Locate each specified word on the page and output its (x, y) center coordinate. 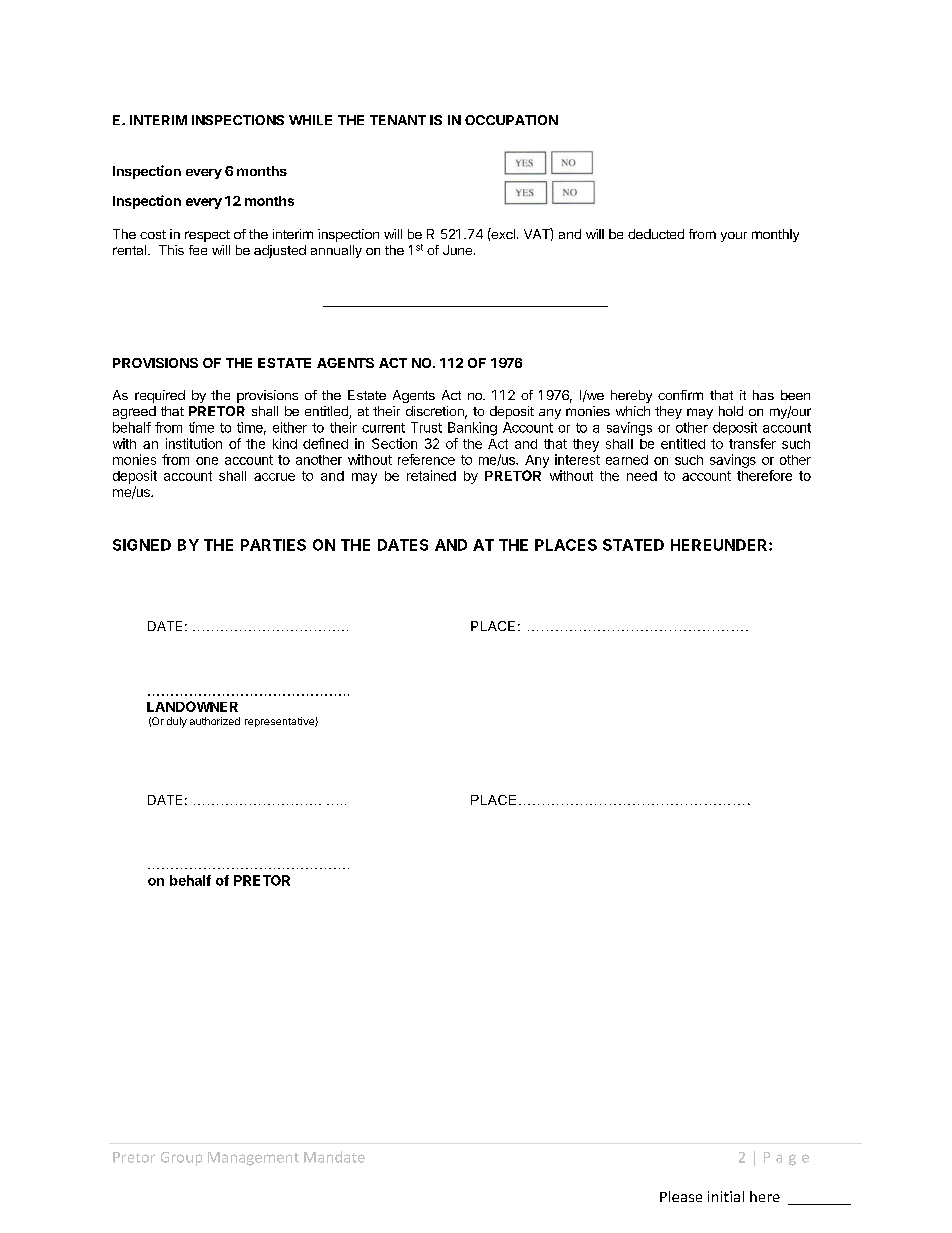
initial (726, 1196)
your (734, 237)
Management (253, 1159)
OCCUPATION (511, 120)
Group (181, 1159)
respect (207, 236)
